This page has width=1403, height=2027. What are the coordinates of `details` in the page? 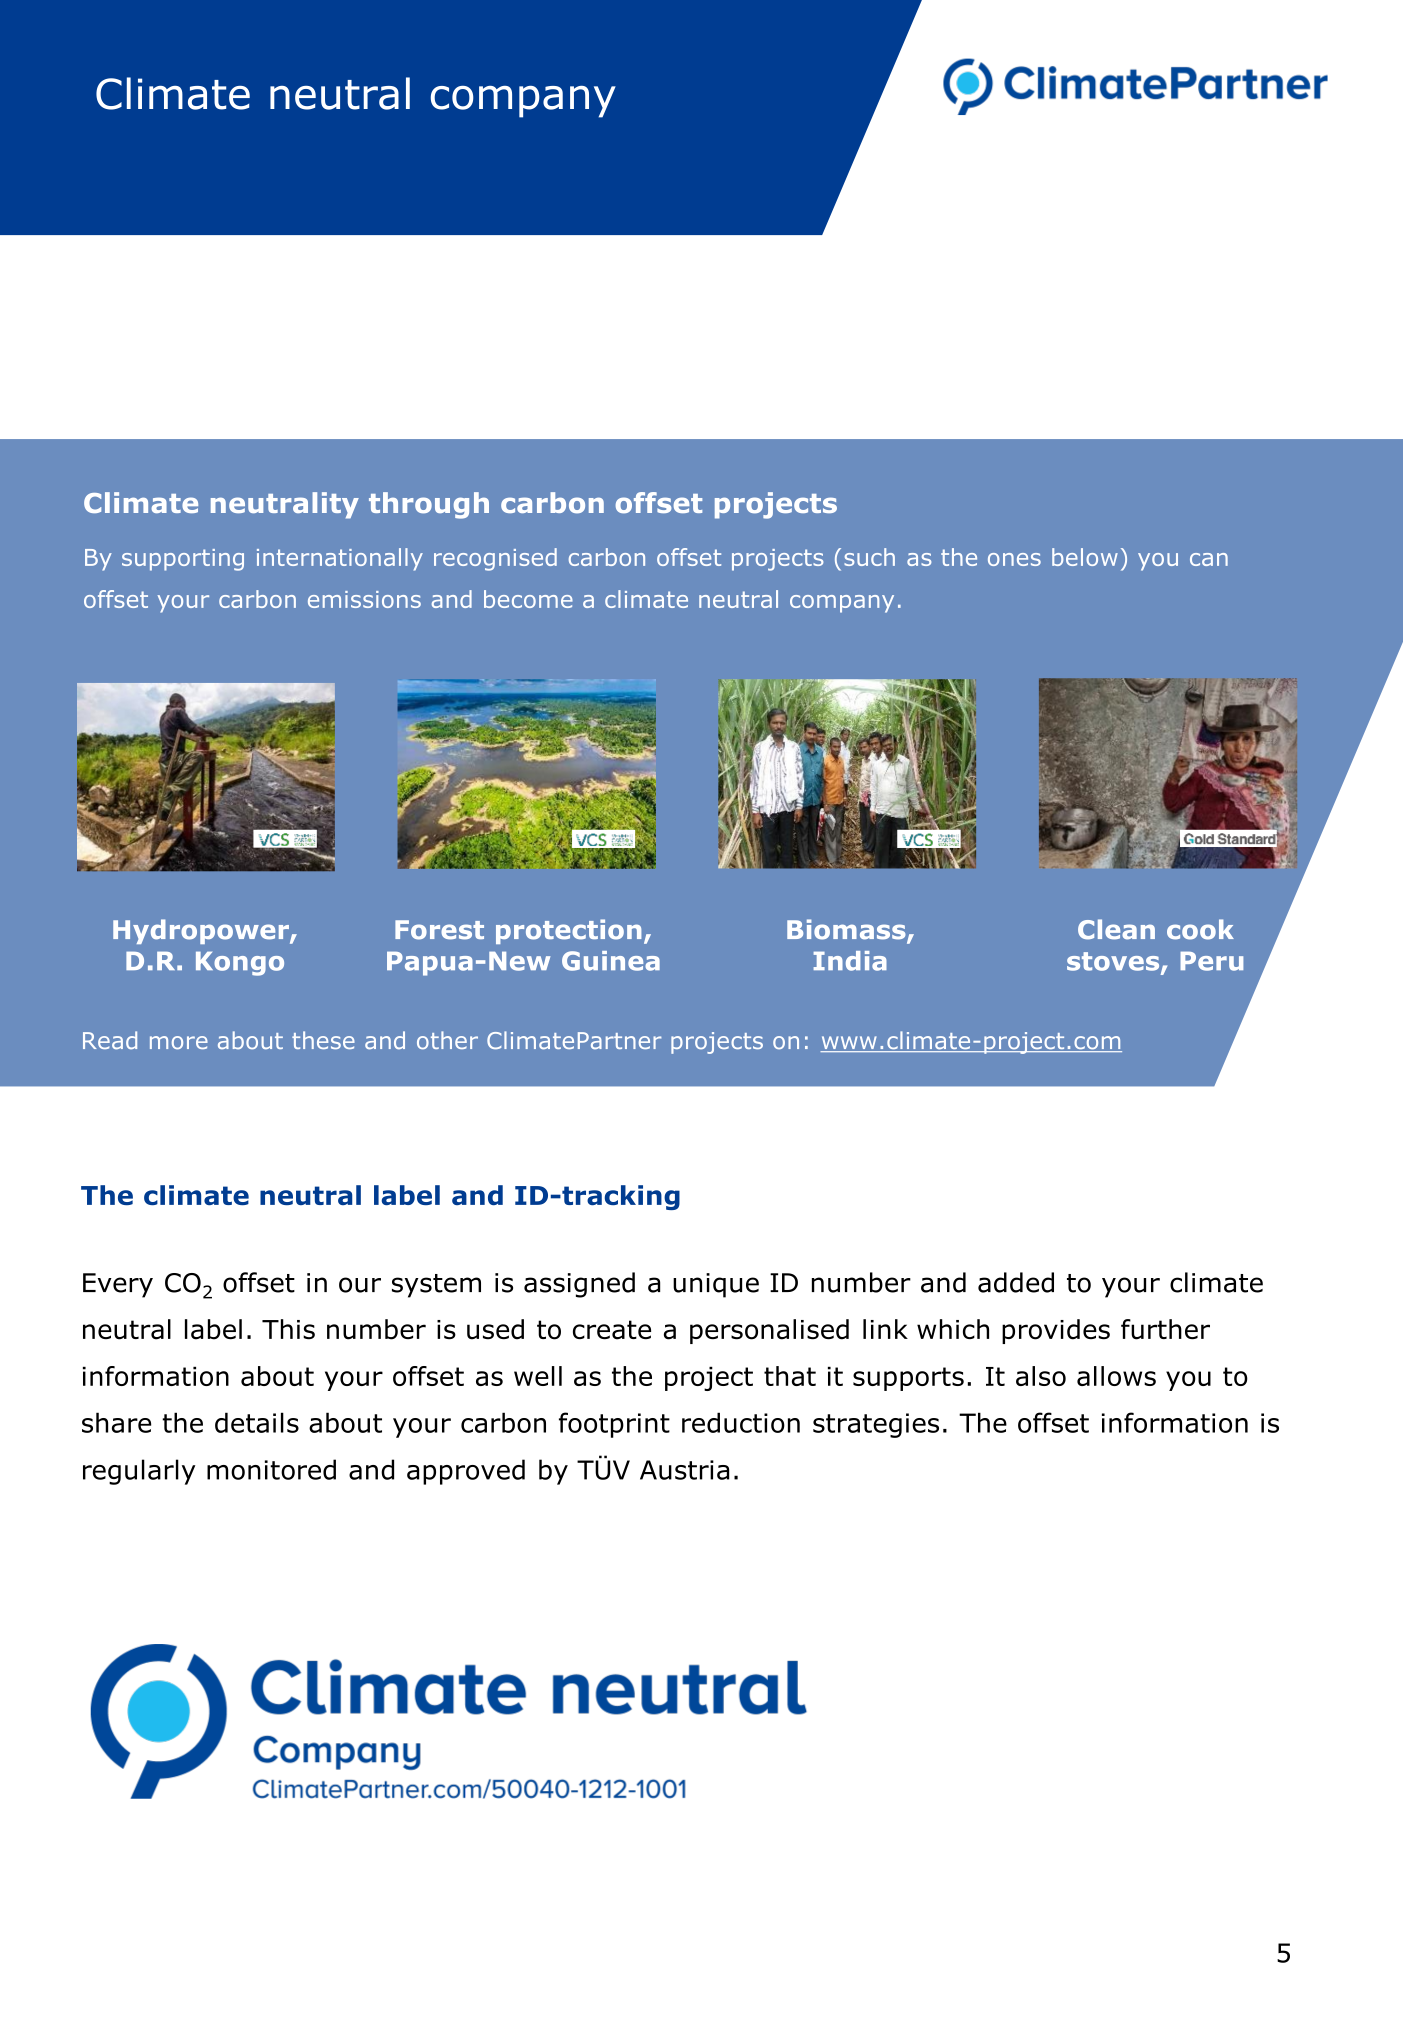 It's located at (257, 1422).
